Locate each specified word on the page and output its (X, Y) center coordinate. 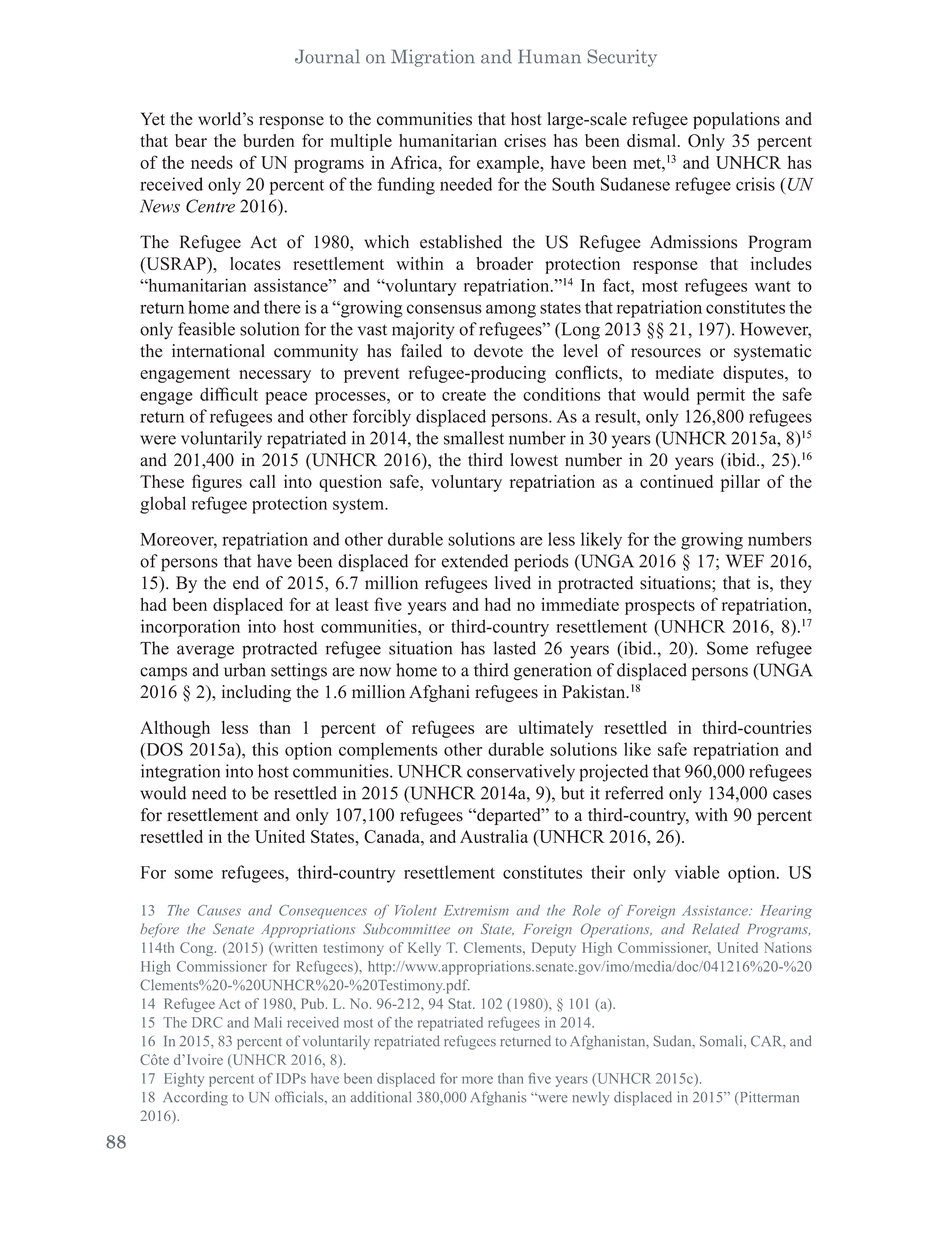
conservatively (521, 773)
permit (721, 396)
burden (268, 140)
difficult (229, 394)
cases (792, 795)
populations (736, 120)
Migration (433, 58)
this (265, 749)
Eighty (184, 1080)
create (464, 395)
